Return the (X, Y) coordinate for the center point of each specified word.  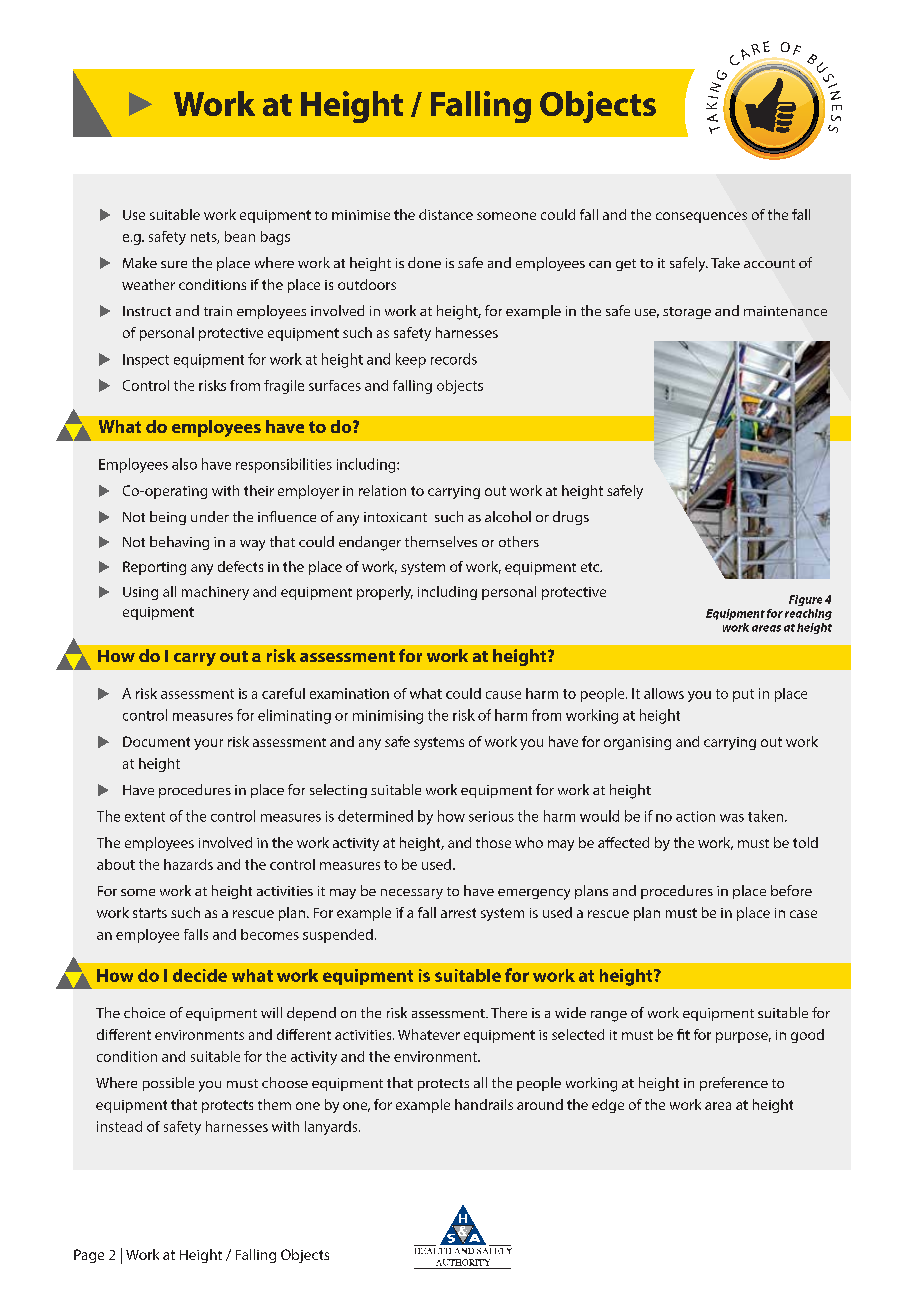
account (769, 263)
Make (140, 262)
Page (89, 1256)
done (424, 262)
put (743, 695)
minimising (388, 717)
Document (156, 741)
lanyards (332, 1128)
